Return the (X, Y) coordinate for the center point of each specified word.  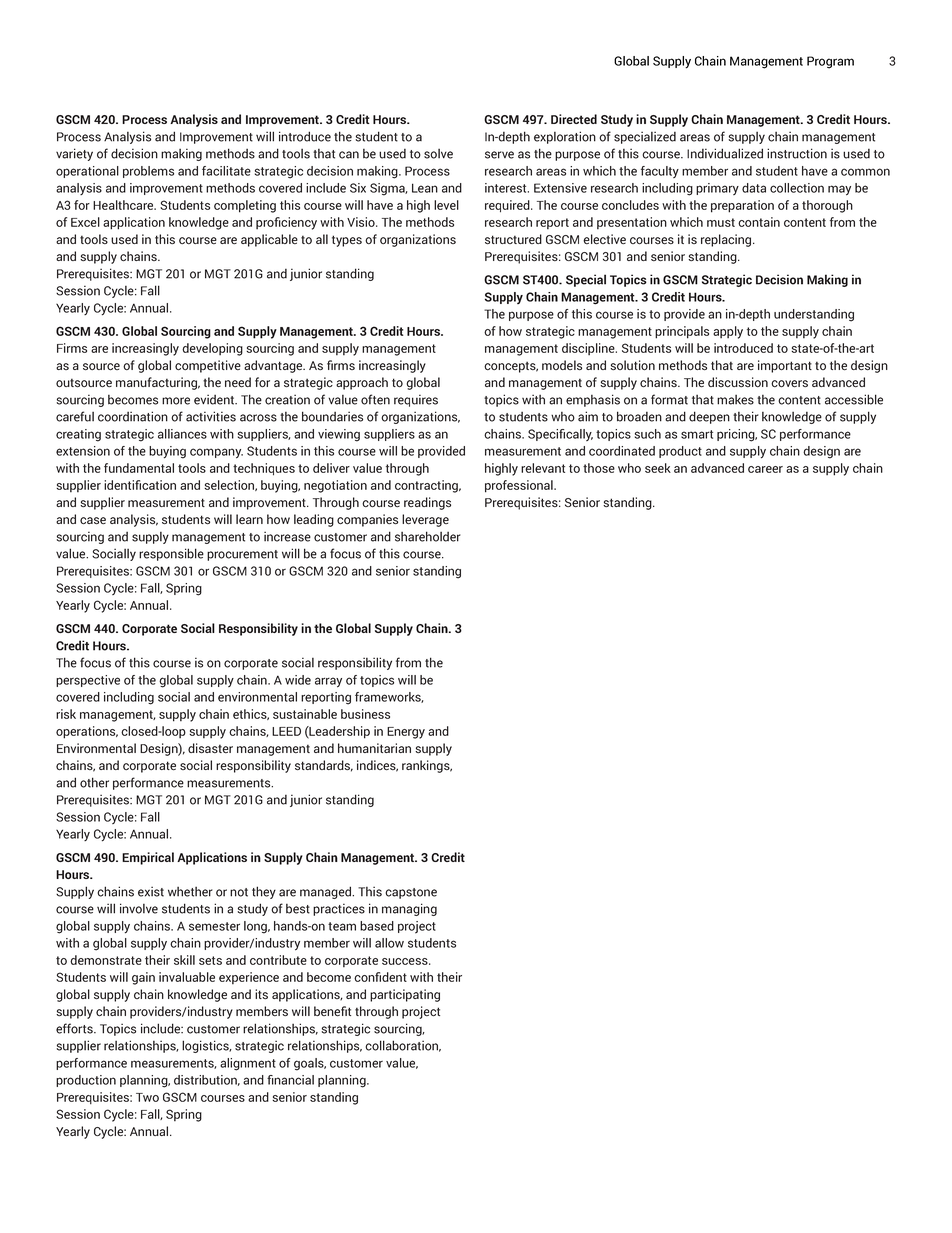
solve (438, 154)
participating (405, 995)
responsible (171, 554)
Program (830, 62)
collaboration (403, 1046)
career (765, 469)
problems (148, 172)
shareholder (428, 536)
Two (147, 1097)
